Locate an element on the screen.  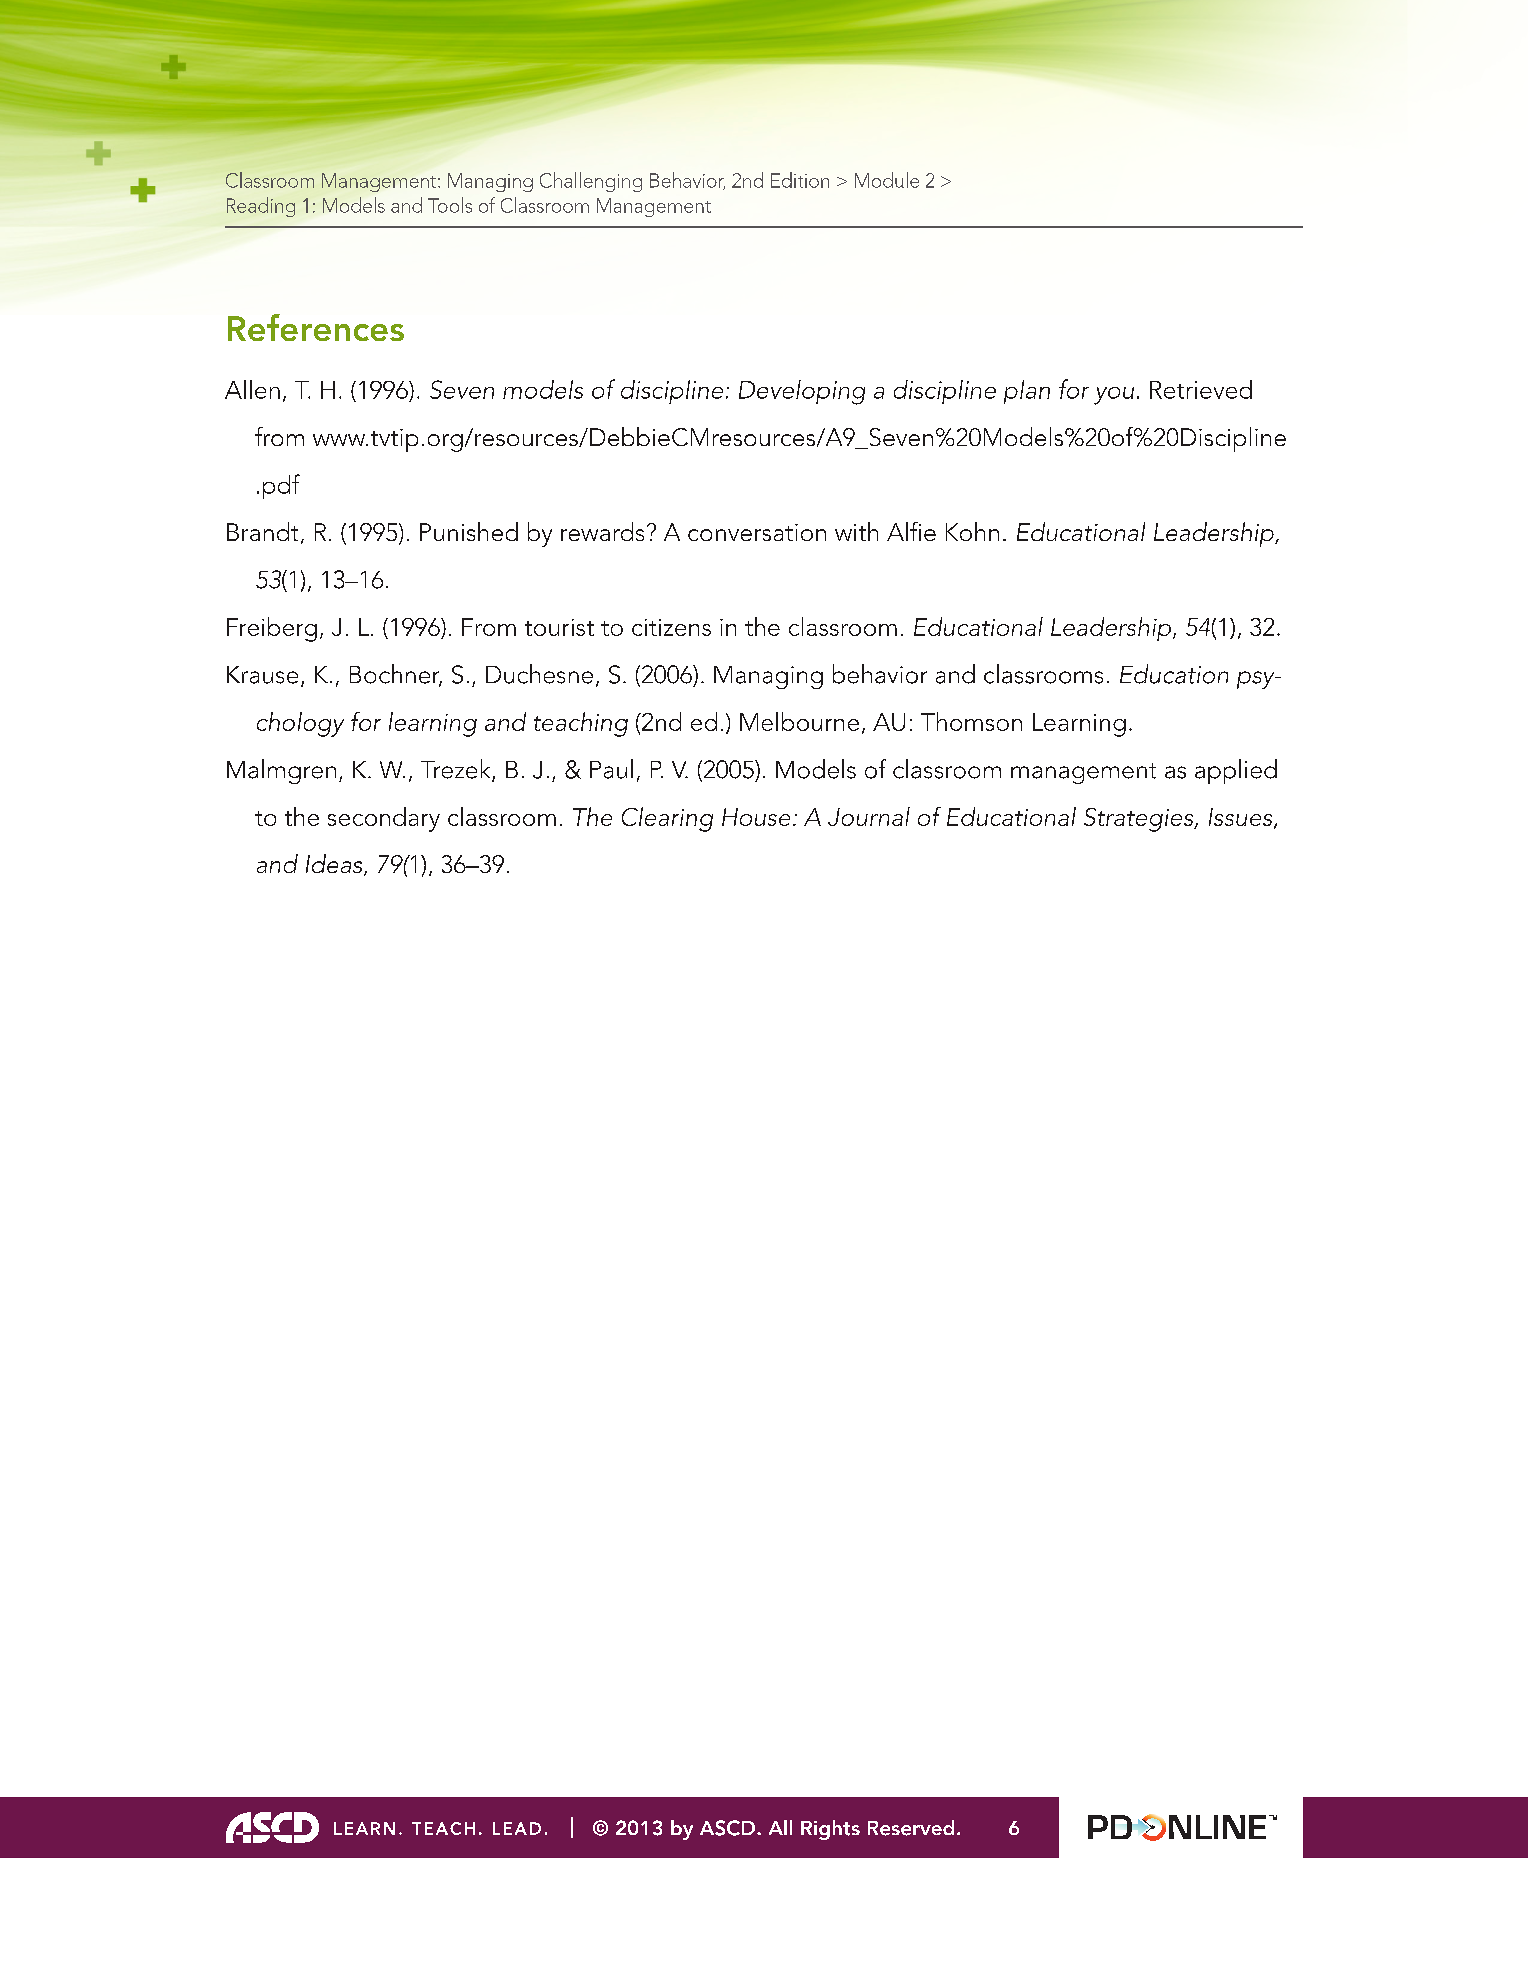
secondary is located at coordinates (384, 819).
